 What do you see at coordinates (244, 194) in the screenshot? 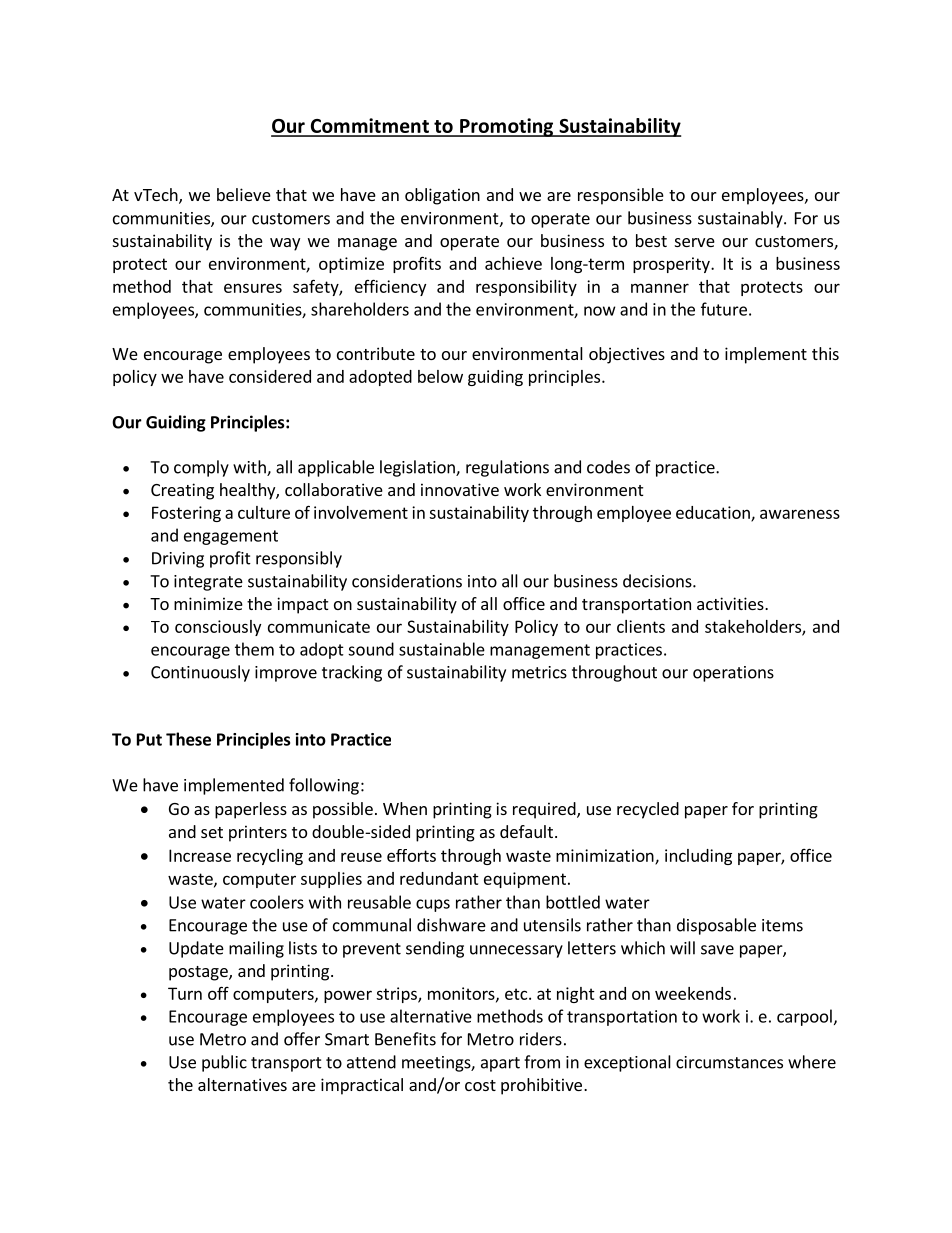
I see `believe` at bounding box center [244, 194].
